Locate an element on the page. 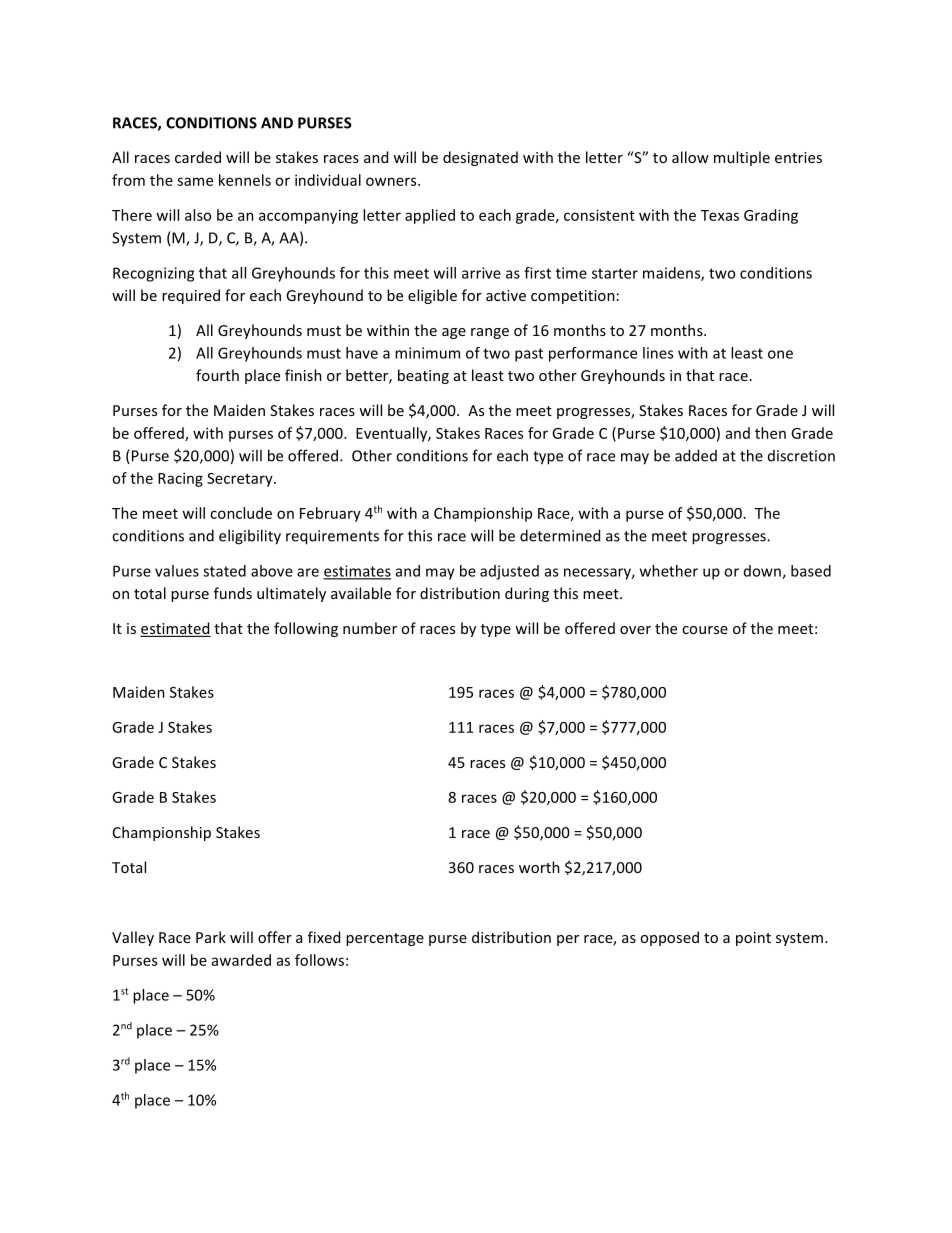 The height and width of the document is (1233, 952). then is located at coordinates (770, 433).
